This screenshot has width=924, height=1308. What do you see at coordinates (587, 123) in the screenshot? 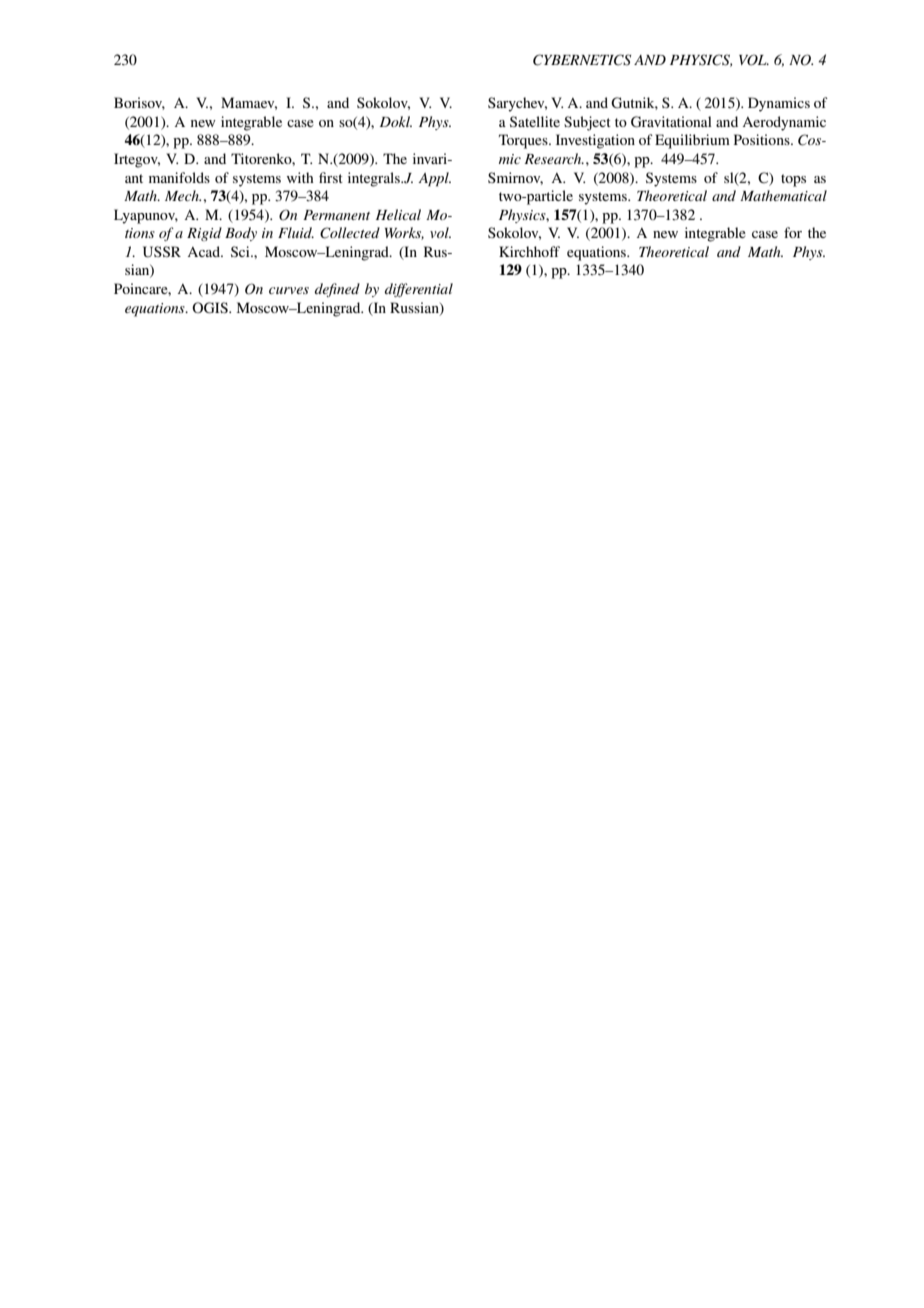
I see `Subject` at bounding box center [587, 123].
